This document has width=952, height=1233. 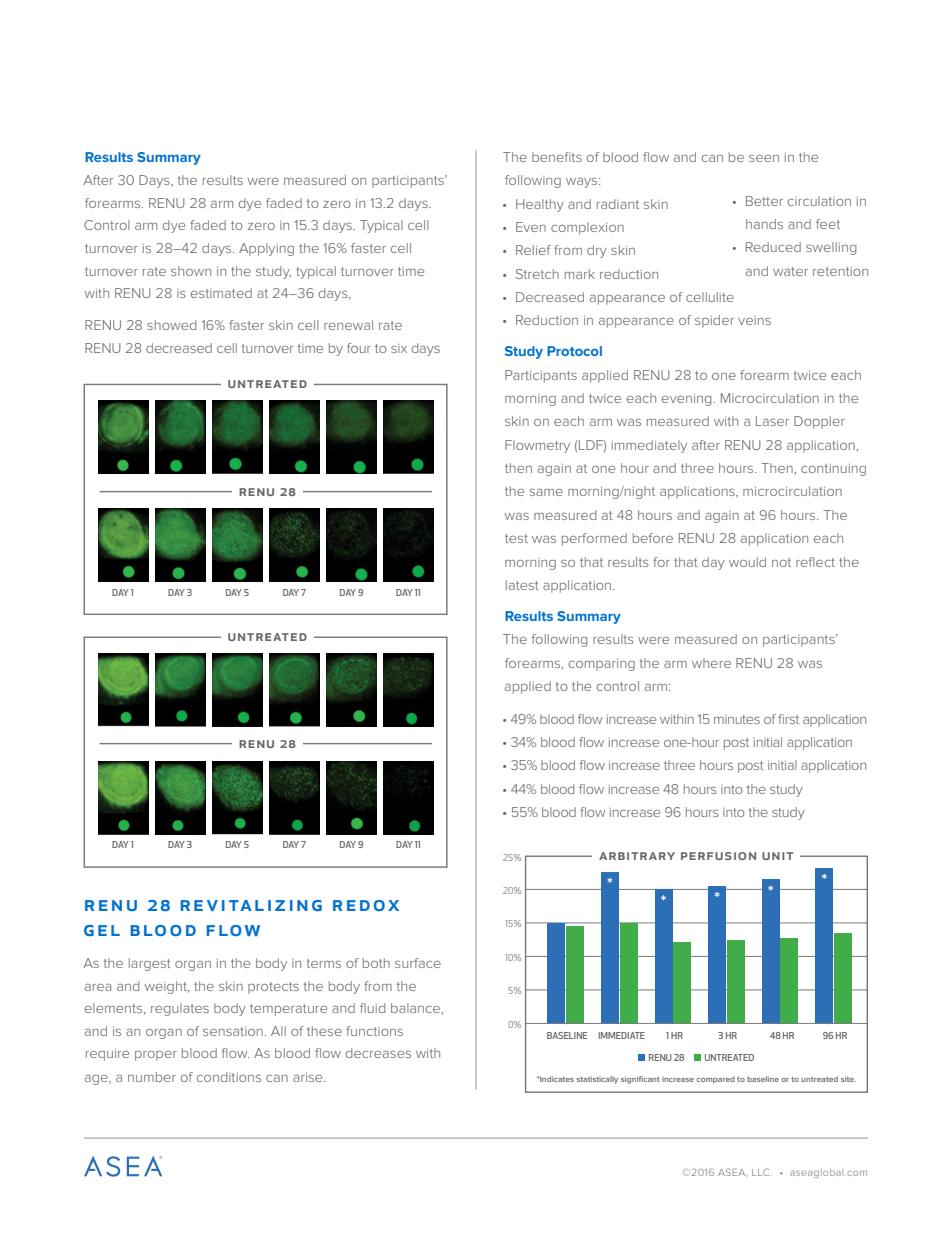 I want to click on comparing, so click(x=602, y=665).
